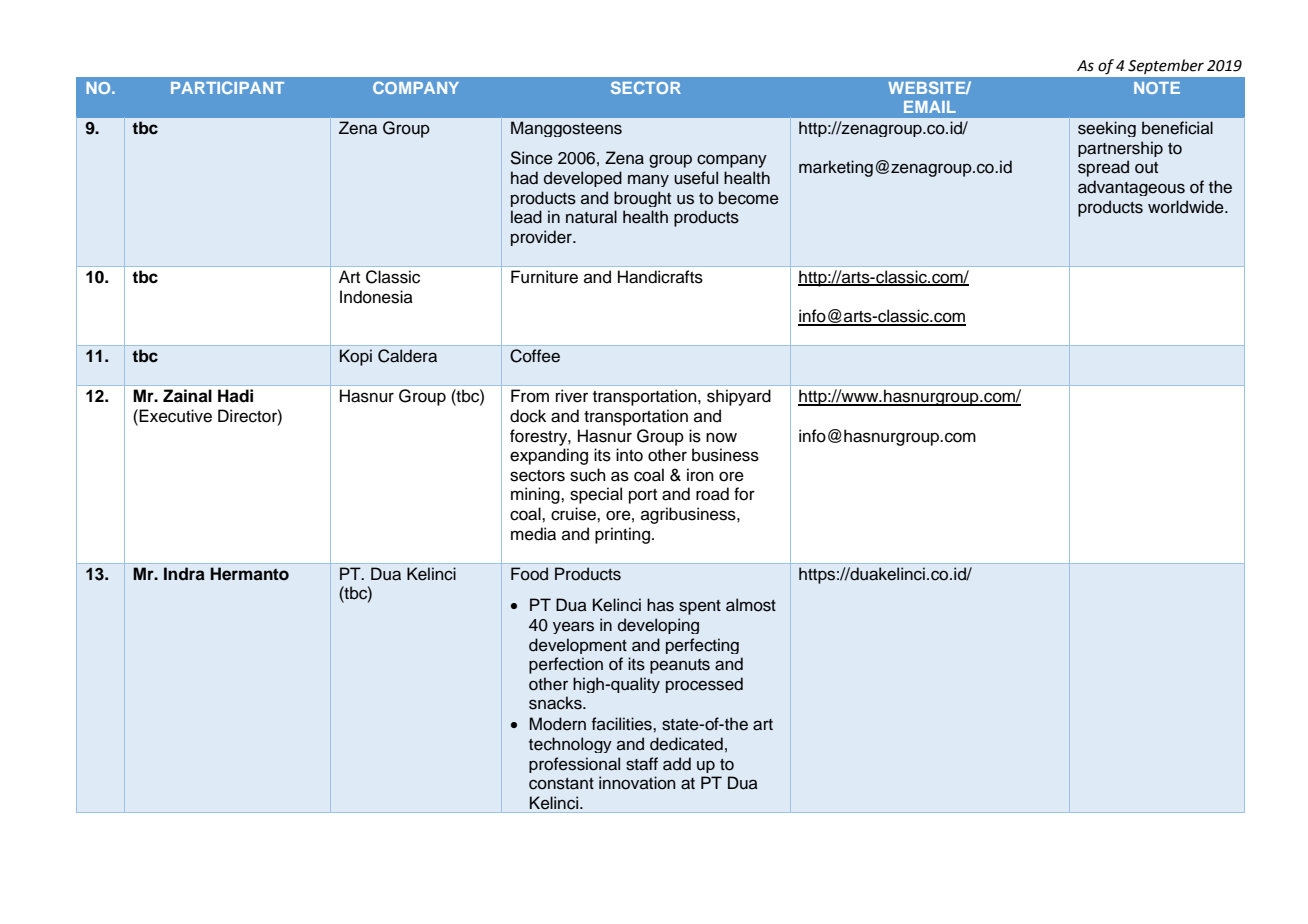 The image size is (1308, 924). What do you see at coordinates (376, 297) in the screenshot?
I see `Indonesia` at bounding box center [376, 297].
